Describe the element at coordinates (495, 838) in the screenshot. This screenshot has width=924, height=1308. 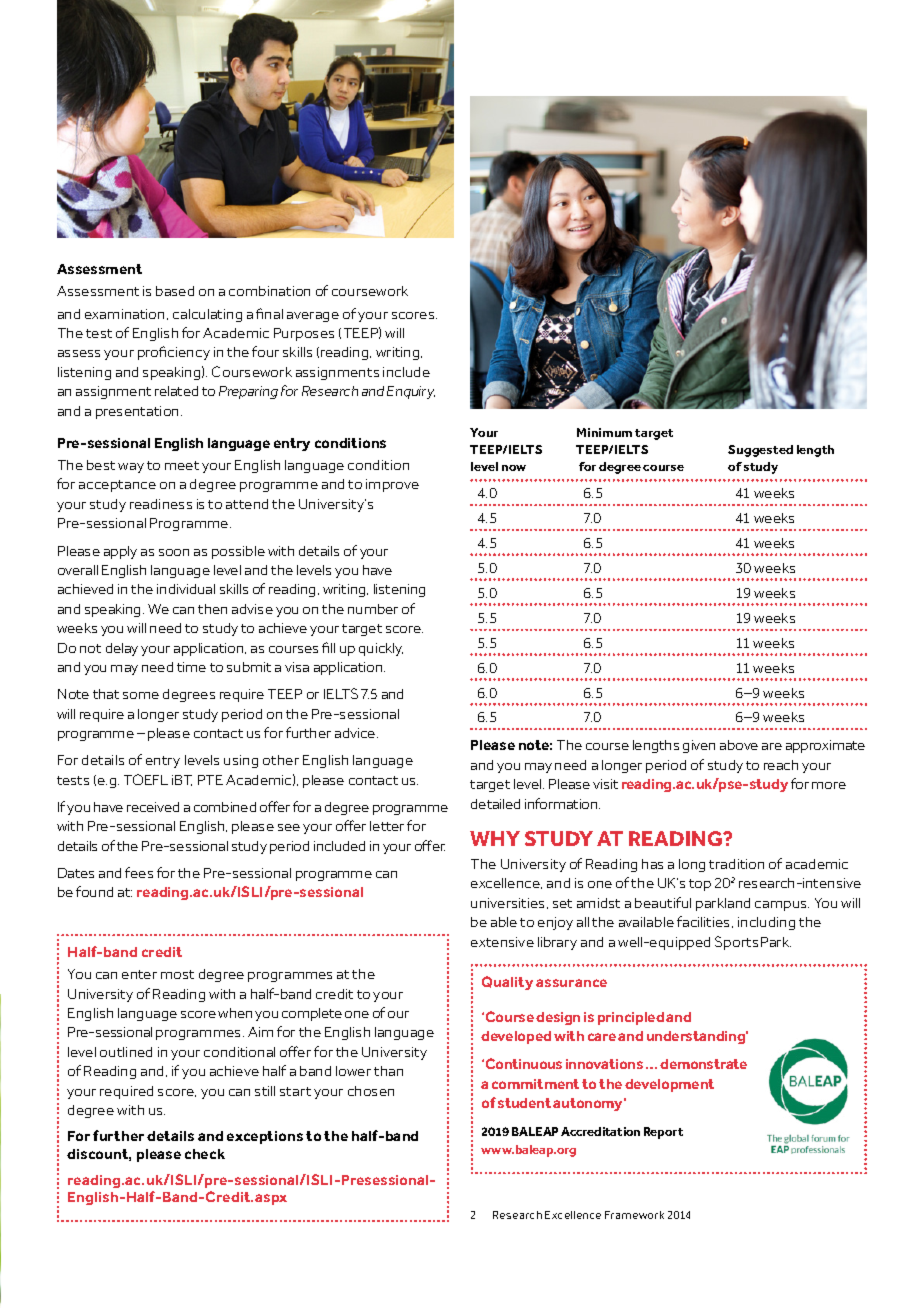
I see `WHY` at that location.
